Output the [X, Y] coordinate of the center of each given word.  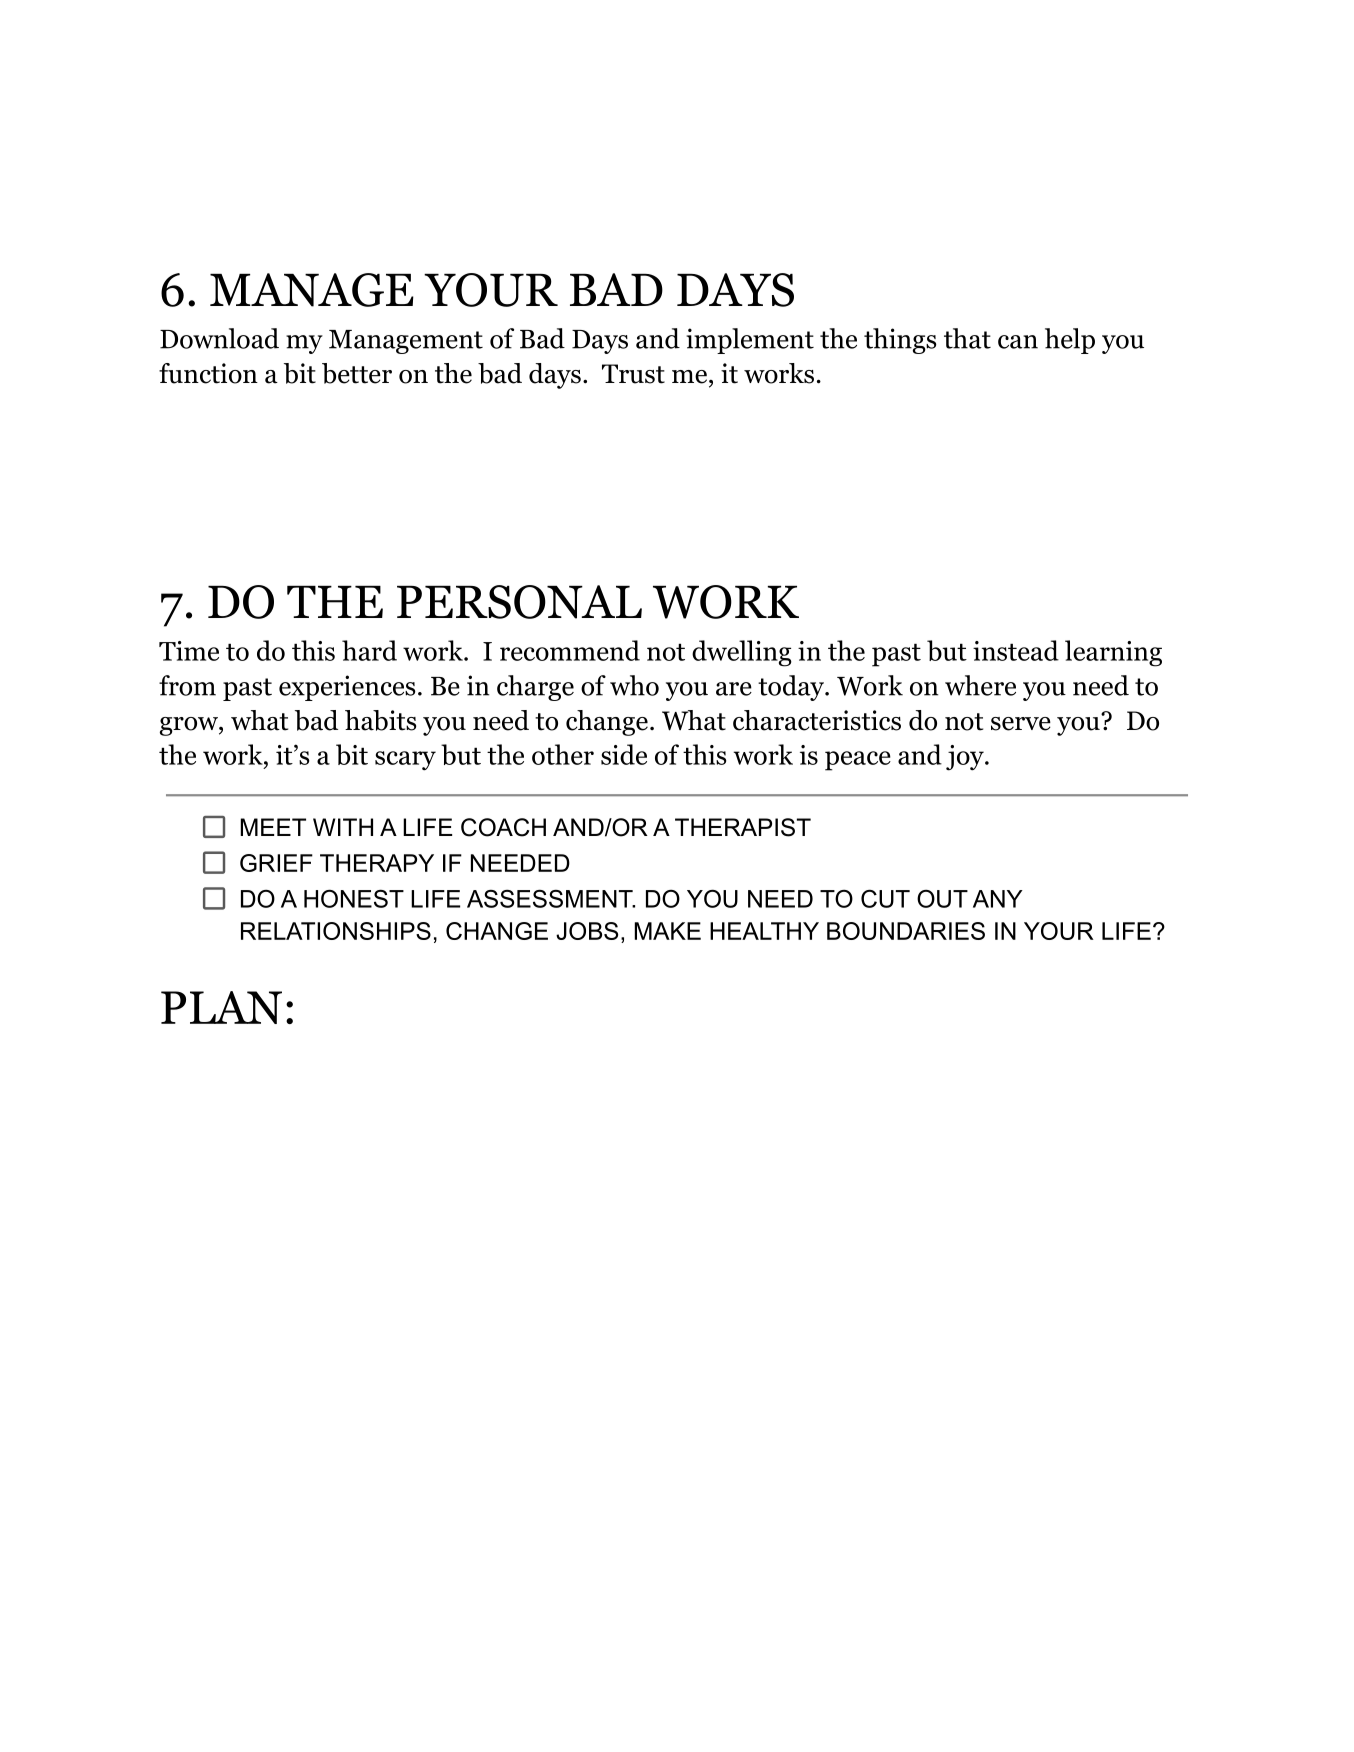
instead [1016, 650]
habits [380, 720]
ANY [998, 899]
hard [369, 650]
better [357, 373]
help [1070, 341]
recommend [570, 650]
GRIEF [276, 863]
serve [1021, 724]
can [1018, 342]
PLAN [221, 1007]
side [624, 754]
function [208, 373]
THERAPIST [743, 827]
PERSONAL [519, 602]
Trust [633, 374]
